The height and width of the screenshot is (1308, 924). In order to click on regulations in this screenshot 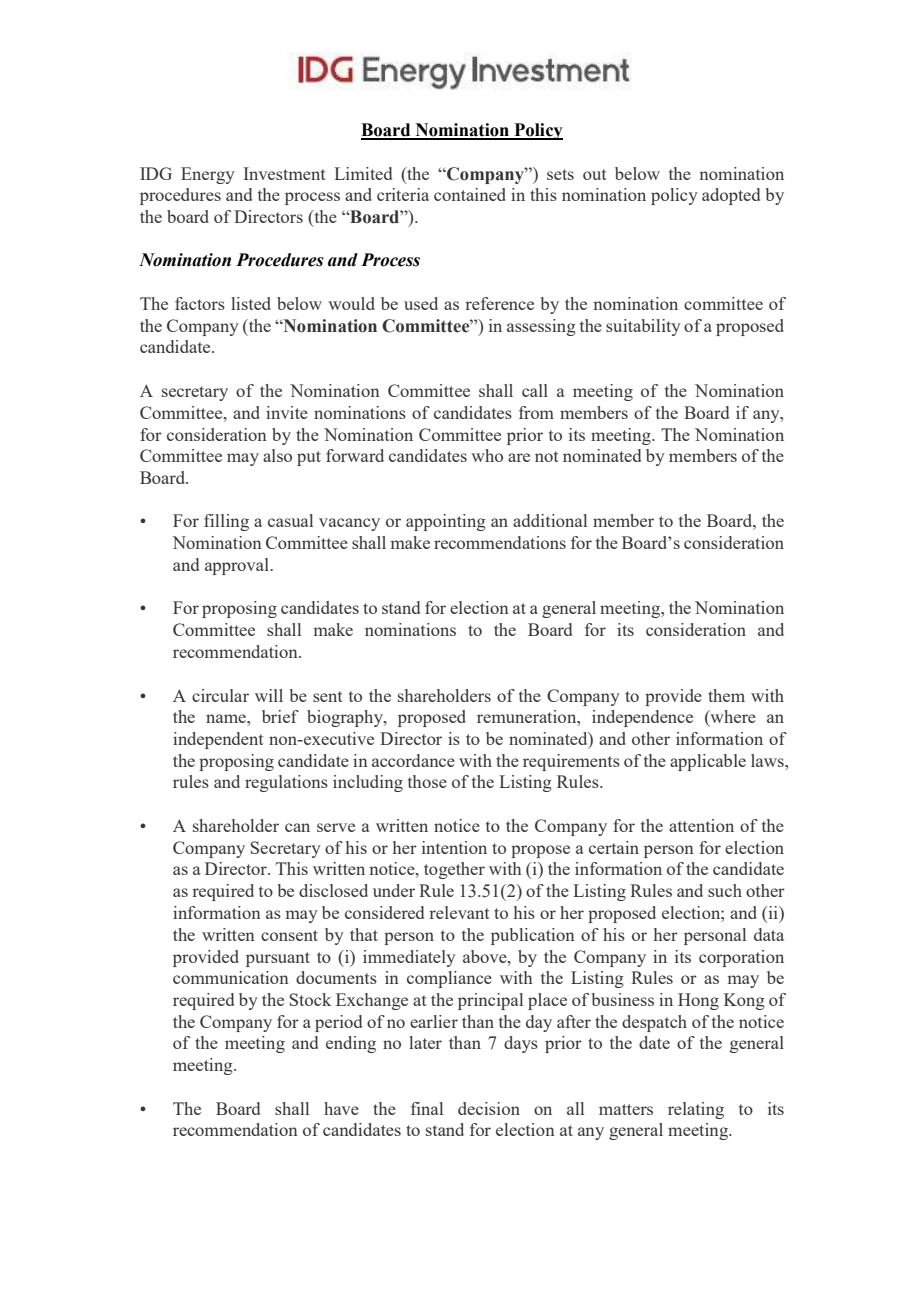, I will do `click(286, 783)`.
